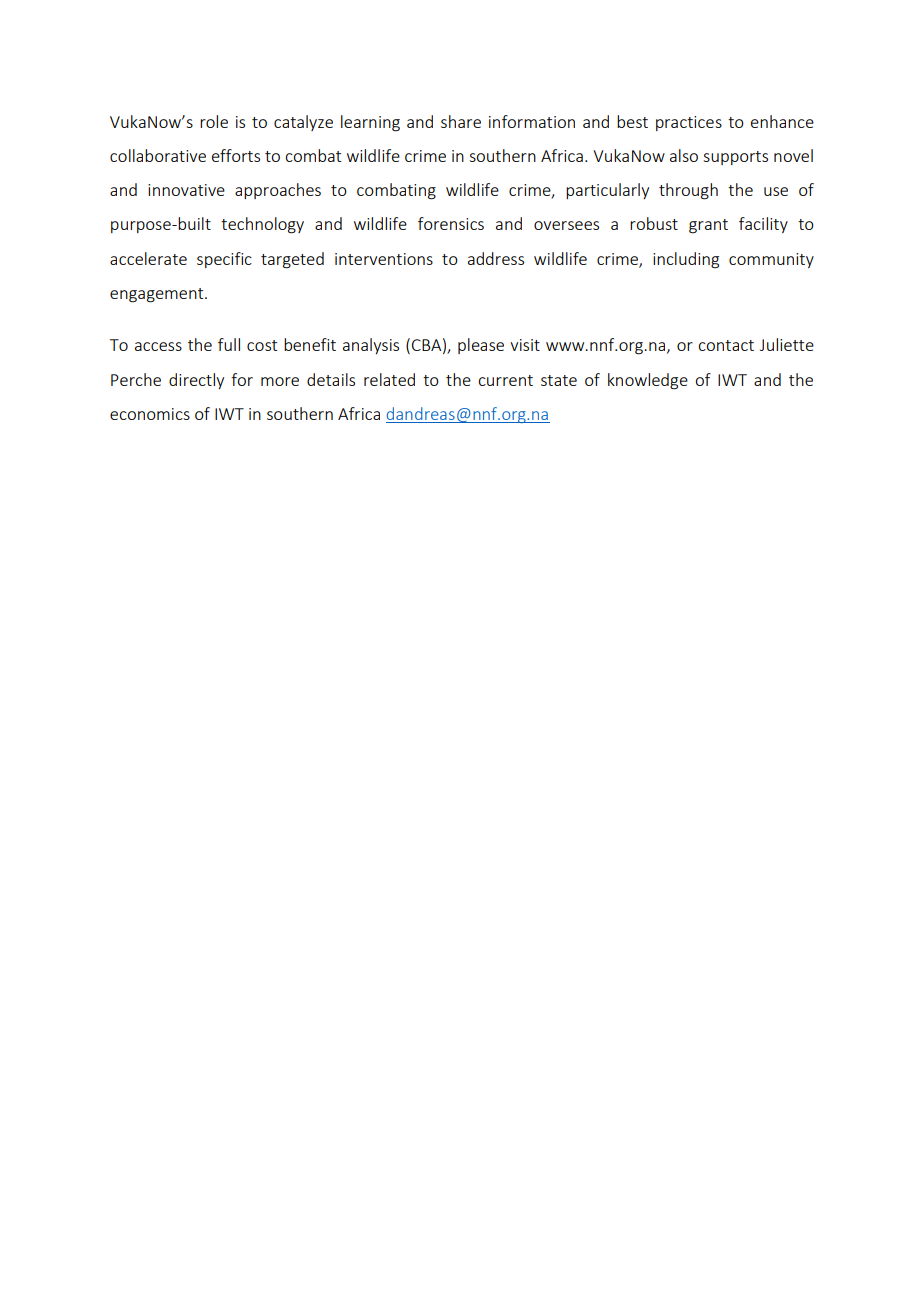  Describe the element at coordinates (688, 191) in the screenshot. I see `through` at that location.
